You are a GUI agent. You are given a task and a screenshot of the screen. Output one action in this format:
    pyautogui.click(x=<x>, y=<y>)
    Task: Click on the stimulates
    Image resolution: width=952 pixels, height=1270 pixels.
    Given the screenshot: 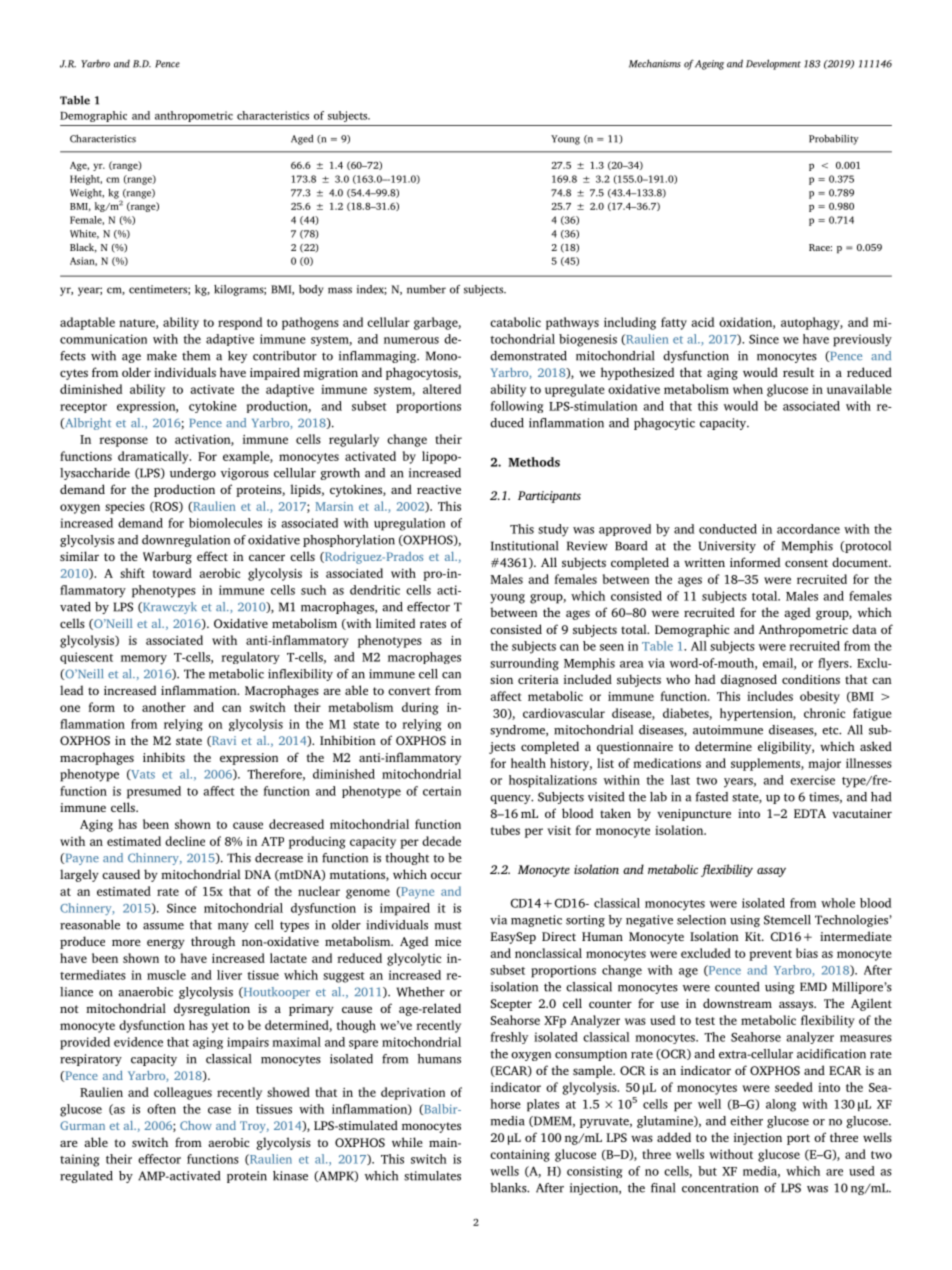 What is the action you would take?
    pyautogui.click(x=432, y=1176)
